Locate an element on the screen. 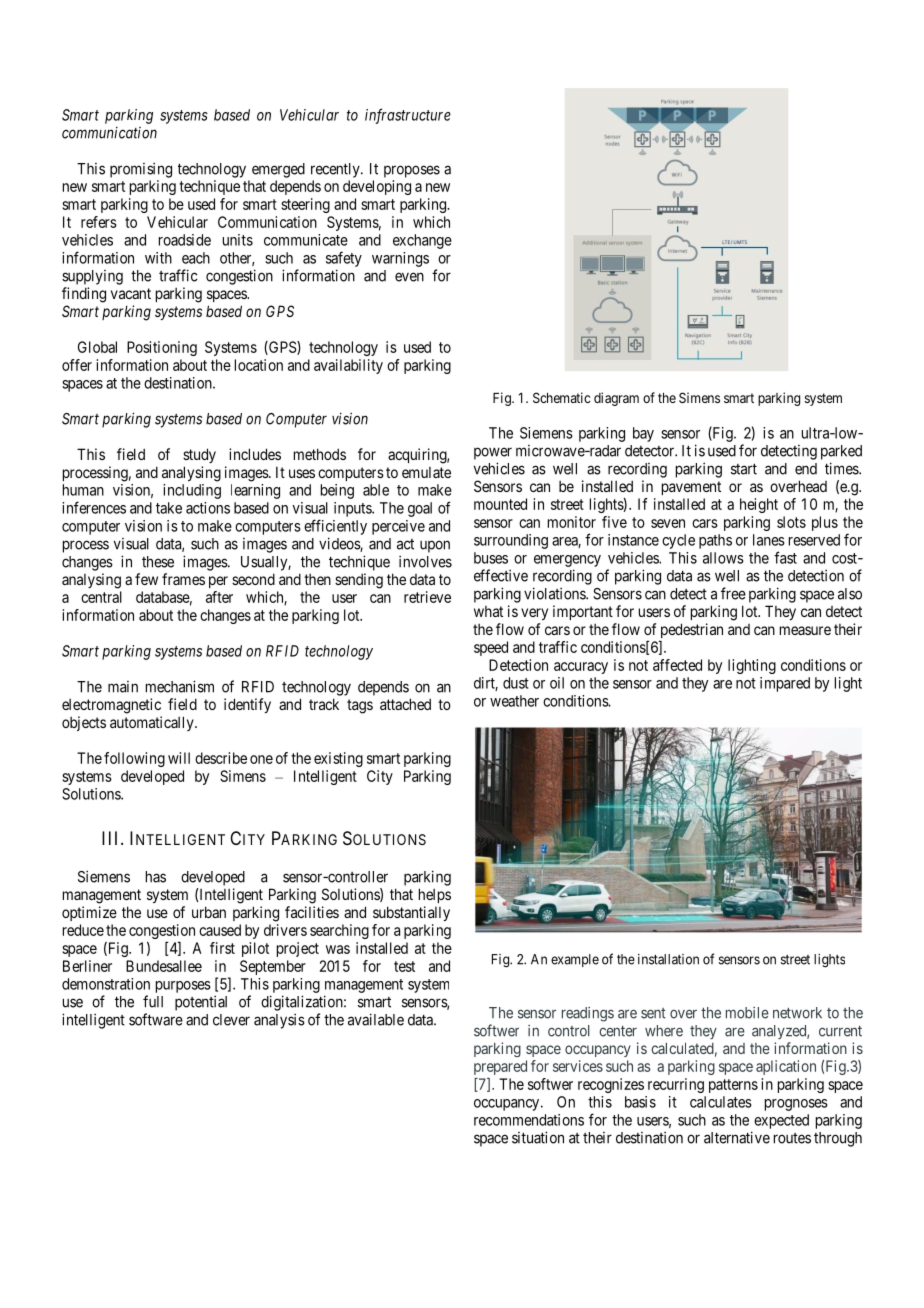 This screenshot has height=1308, width=924. recommendations is located at coordinates (529, 1120).
